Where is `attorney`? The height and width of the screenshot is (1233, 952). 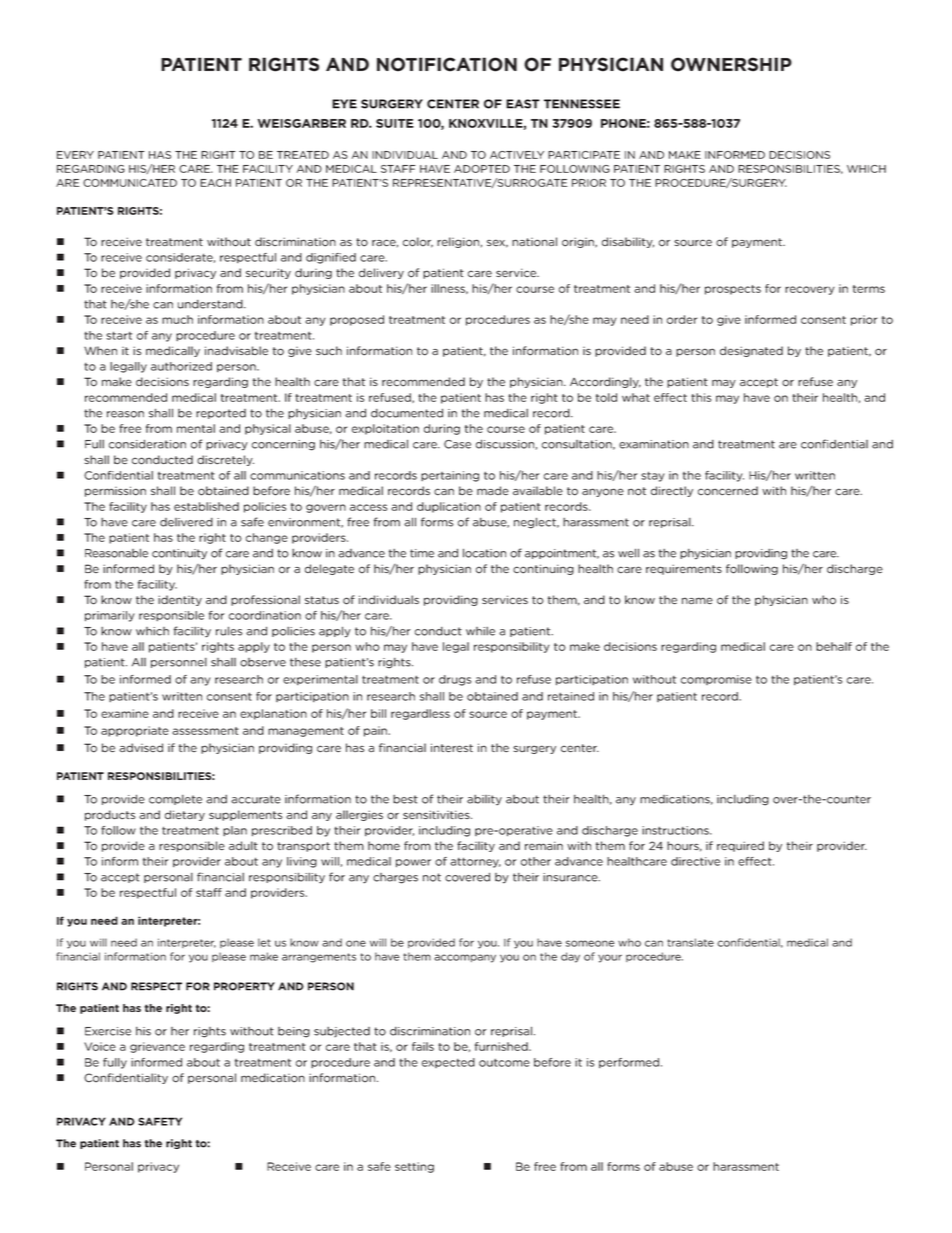 attorney is located at coordinates (475, 862).
